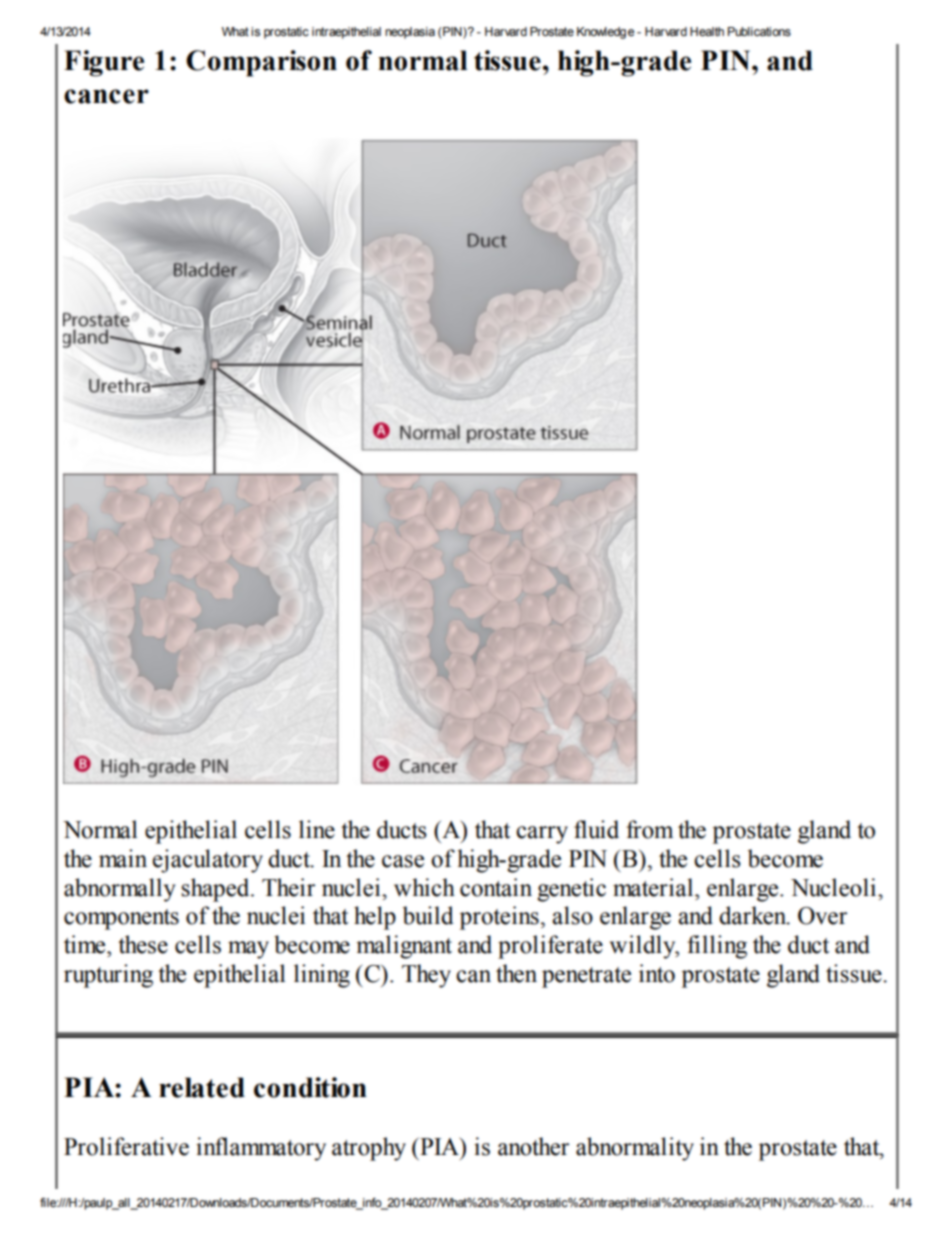  Describe the element at coordinates (106, 96) in the screenshot. I see `cancer` at that location.
